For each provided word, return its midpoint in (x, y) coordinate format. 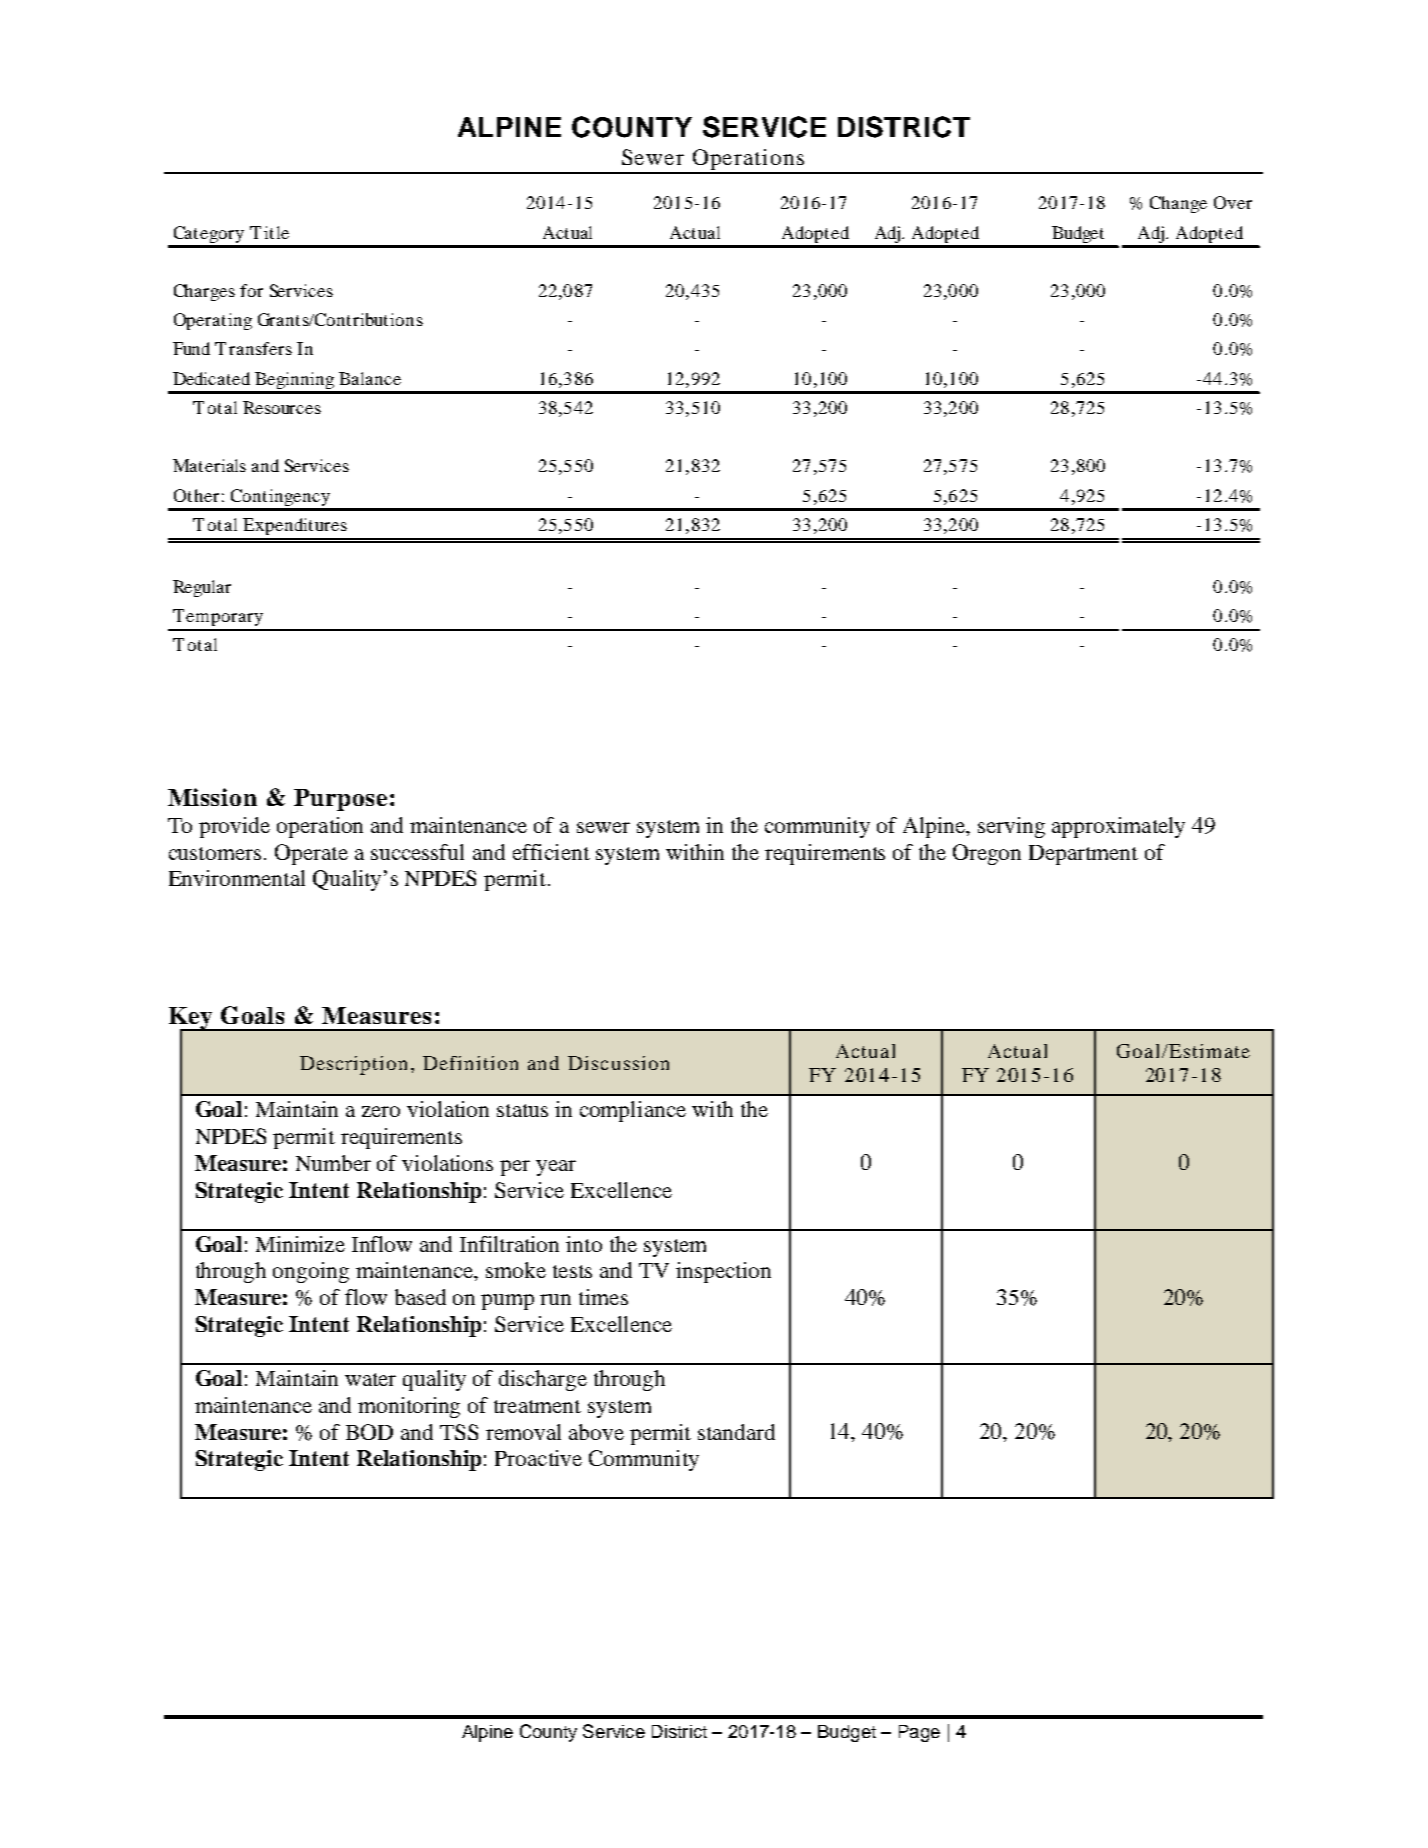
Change (1178, 204)
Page (919, 1733)
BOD (369, 1432)
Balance (370, 378)
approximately (1118, 827)
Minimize (300, 1244)
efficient (551, 852)
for (251, 290)
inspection (723, 1272)
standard (736, 1432)
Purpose (340, 800)
